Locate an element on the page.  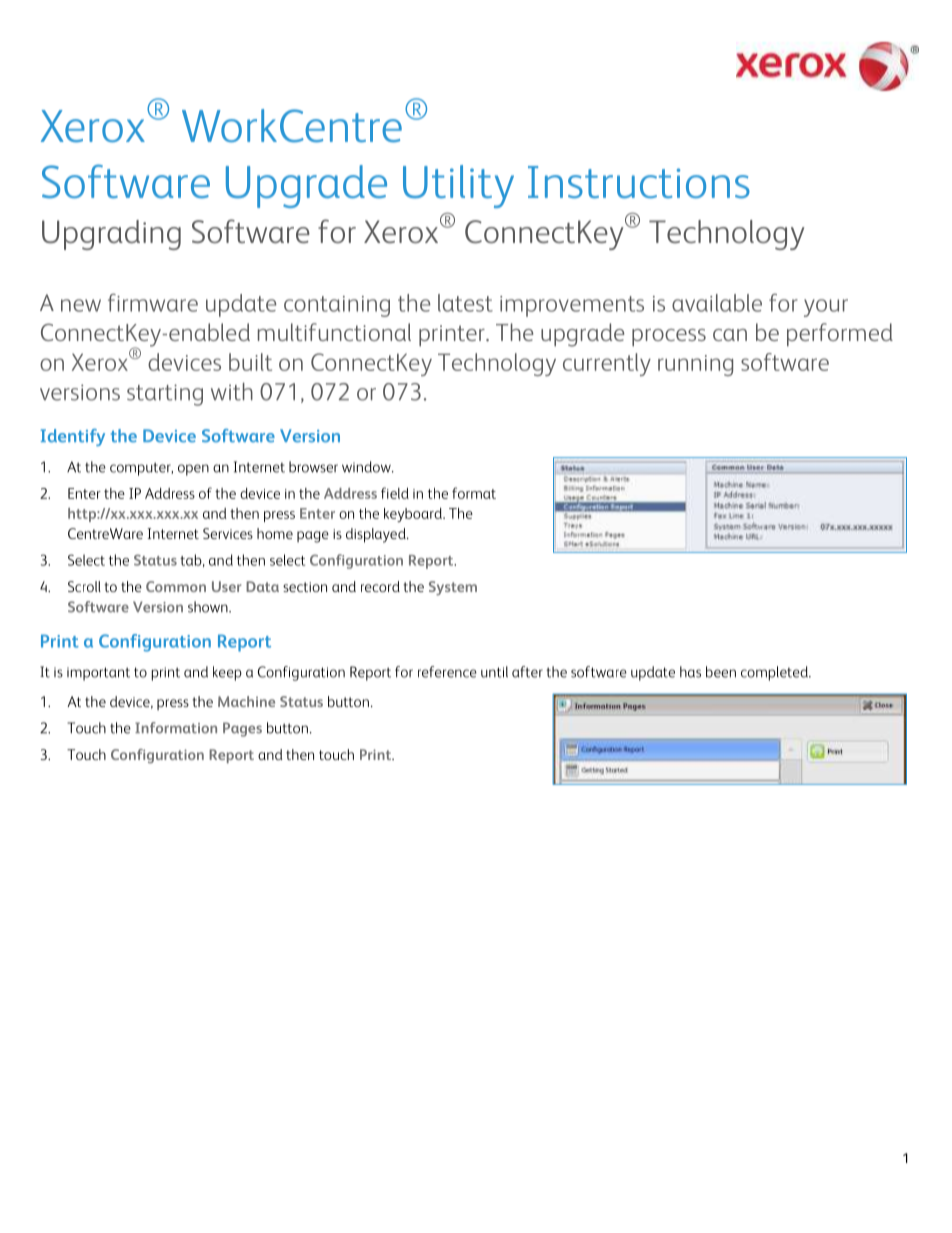
Instructions is located at coordinates (639, 182).
